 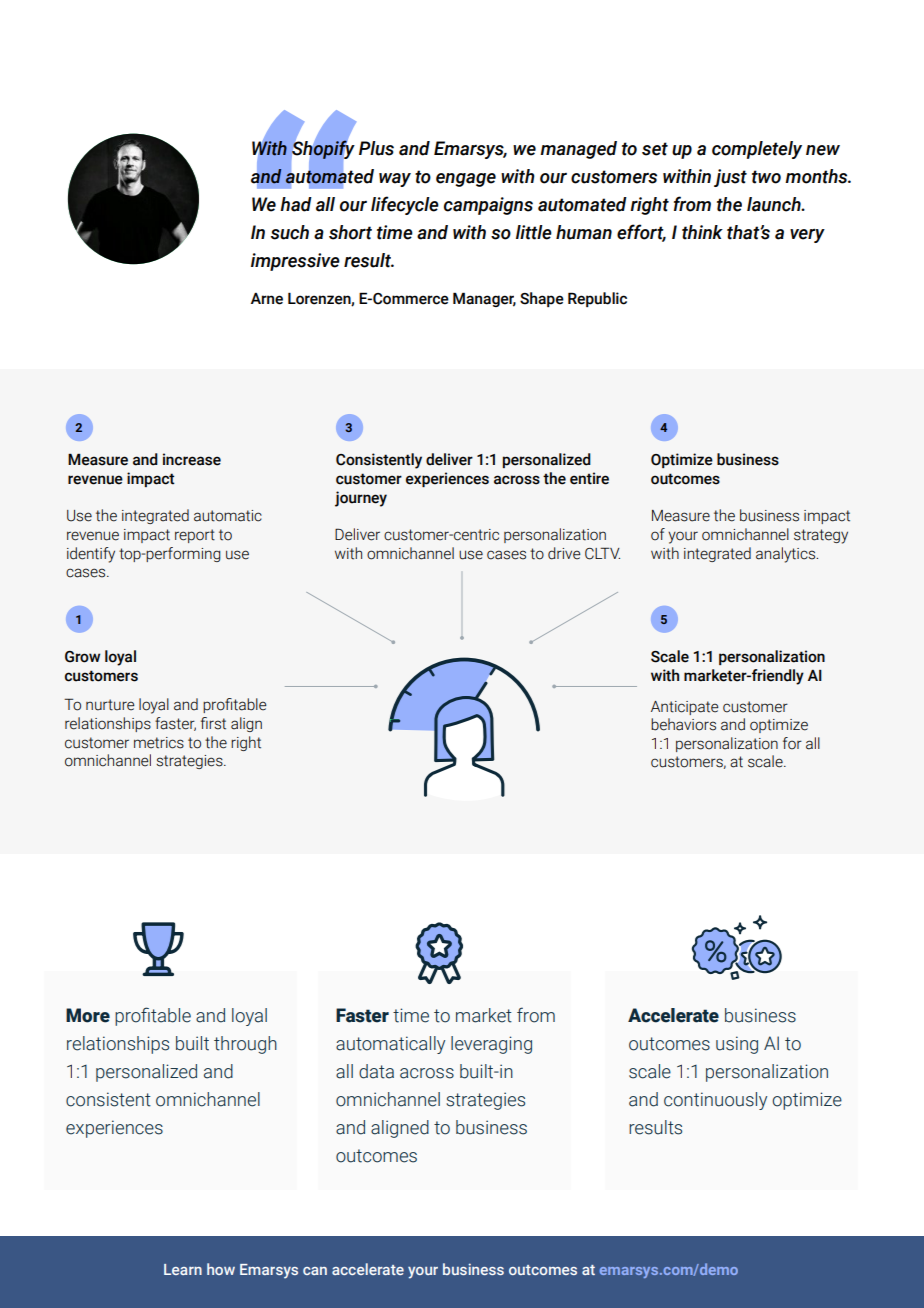 I want to click on drive, so click(x=564, y=553).
